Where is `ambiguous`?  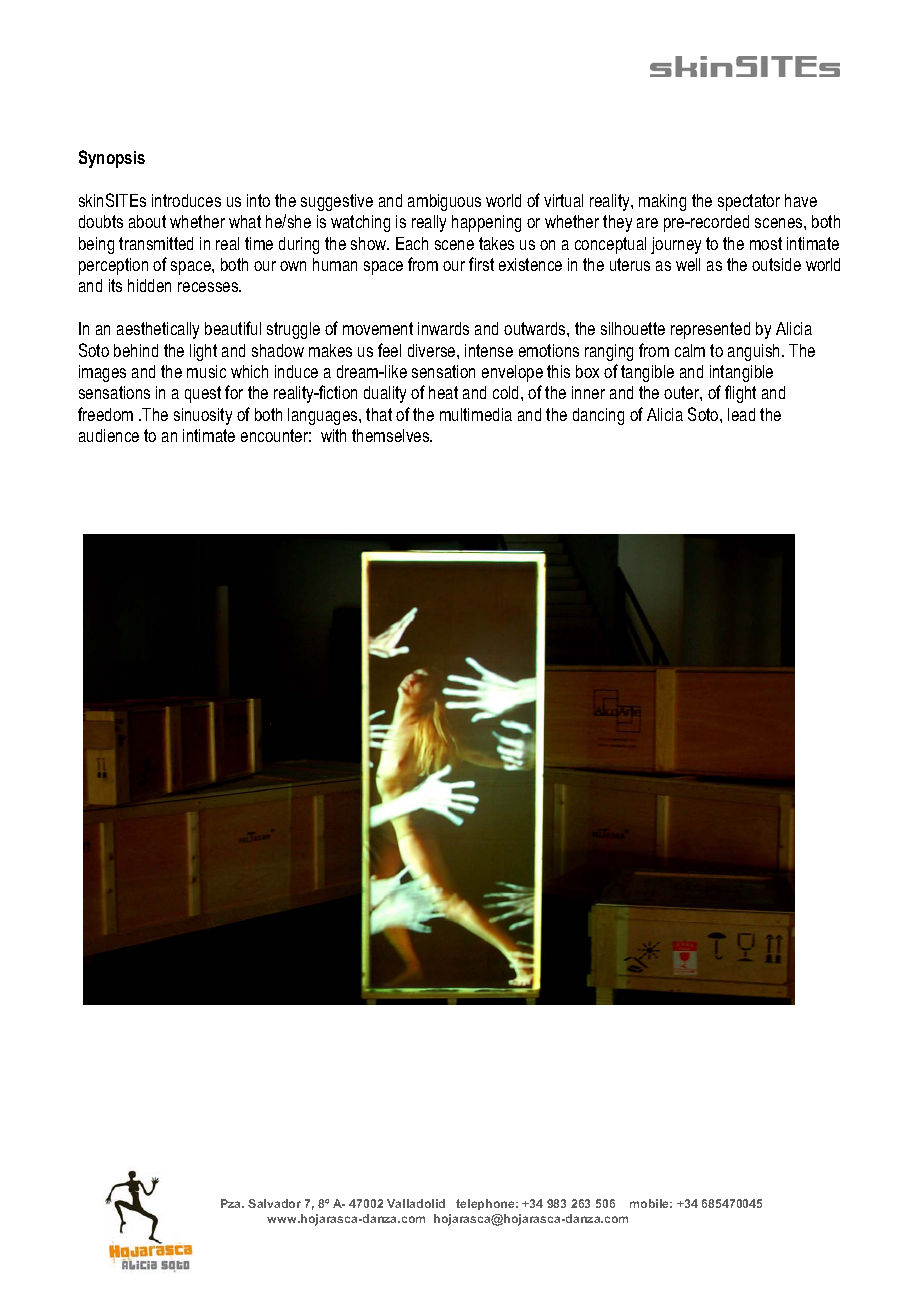 ambiguous is located at coordinates (444, 202).
